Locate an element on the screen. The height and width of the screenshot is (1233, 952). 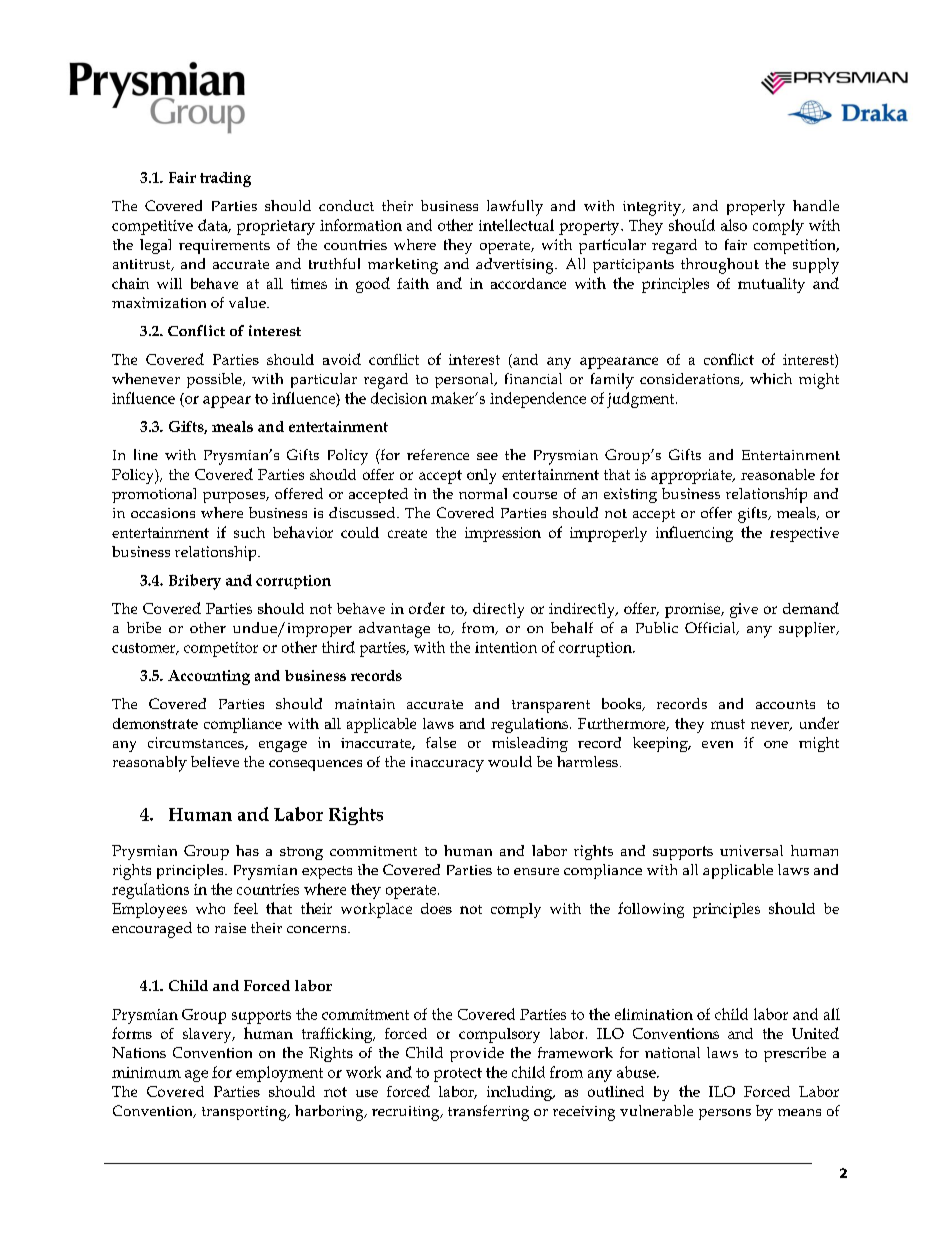
competitor is located at coordinates (221, 649).
